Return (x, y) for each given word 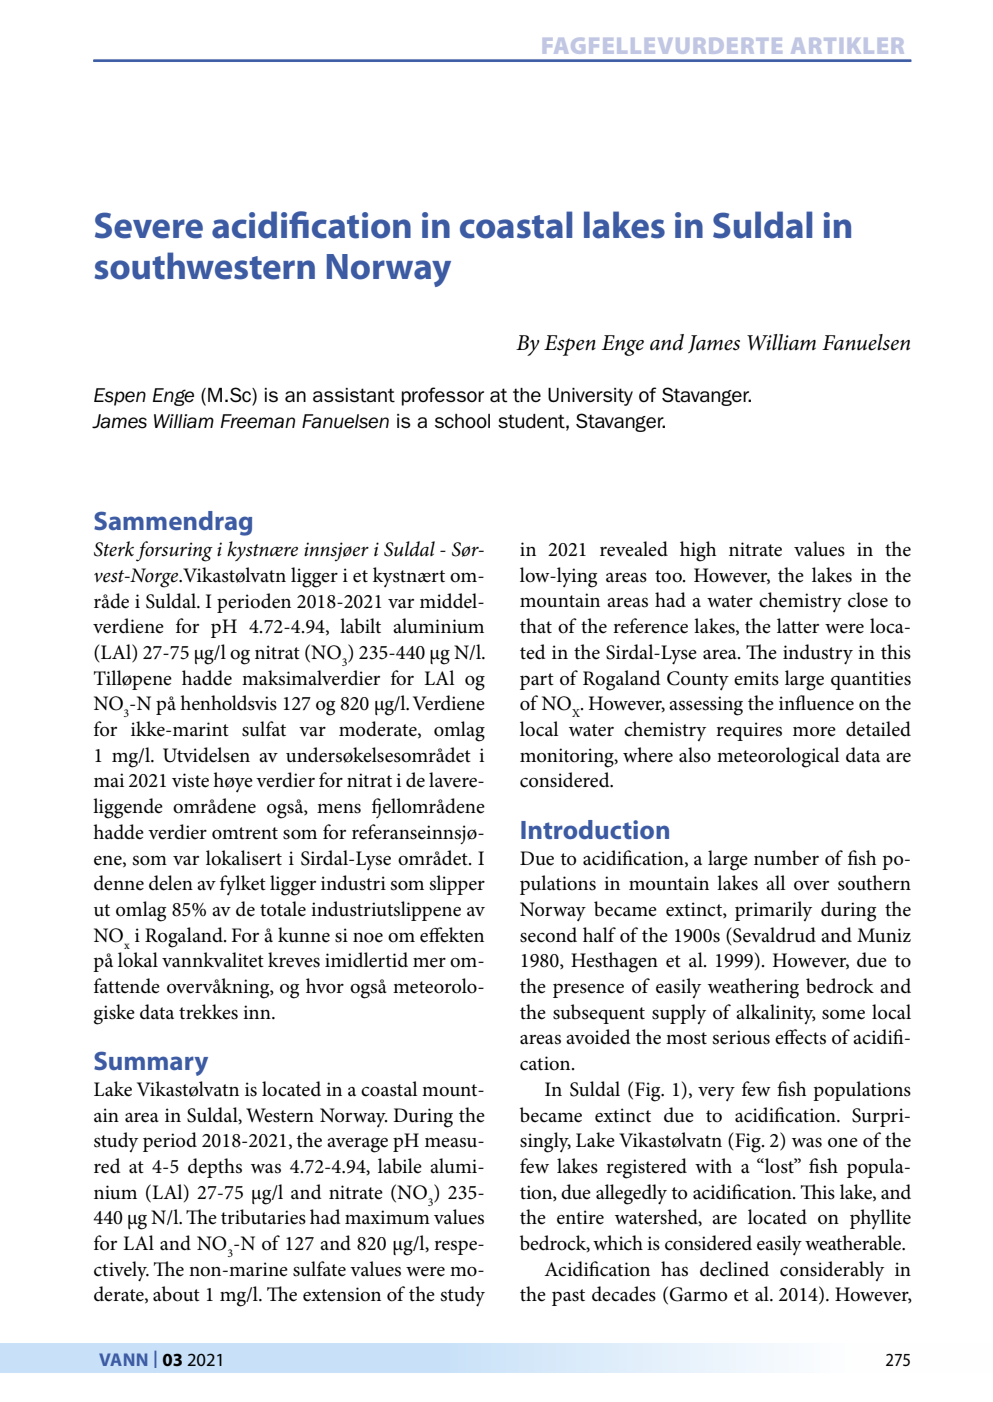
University (590, 397)
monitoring (568, 758)
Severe (149, 225)
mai (109, 780)
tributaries (263, 1217)
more (814, 732)
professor (443, 396)
